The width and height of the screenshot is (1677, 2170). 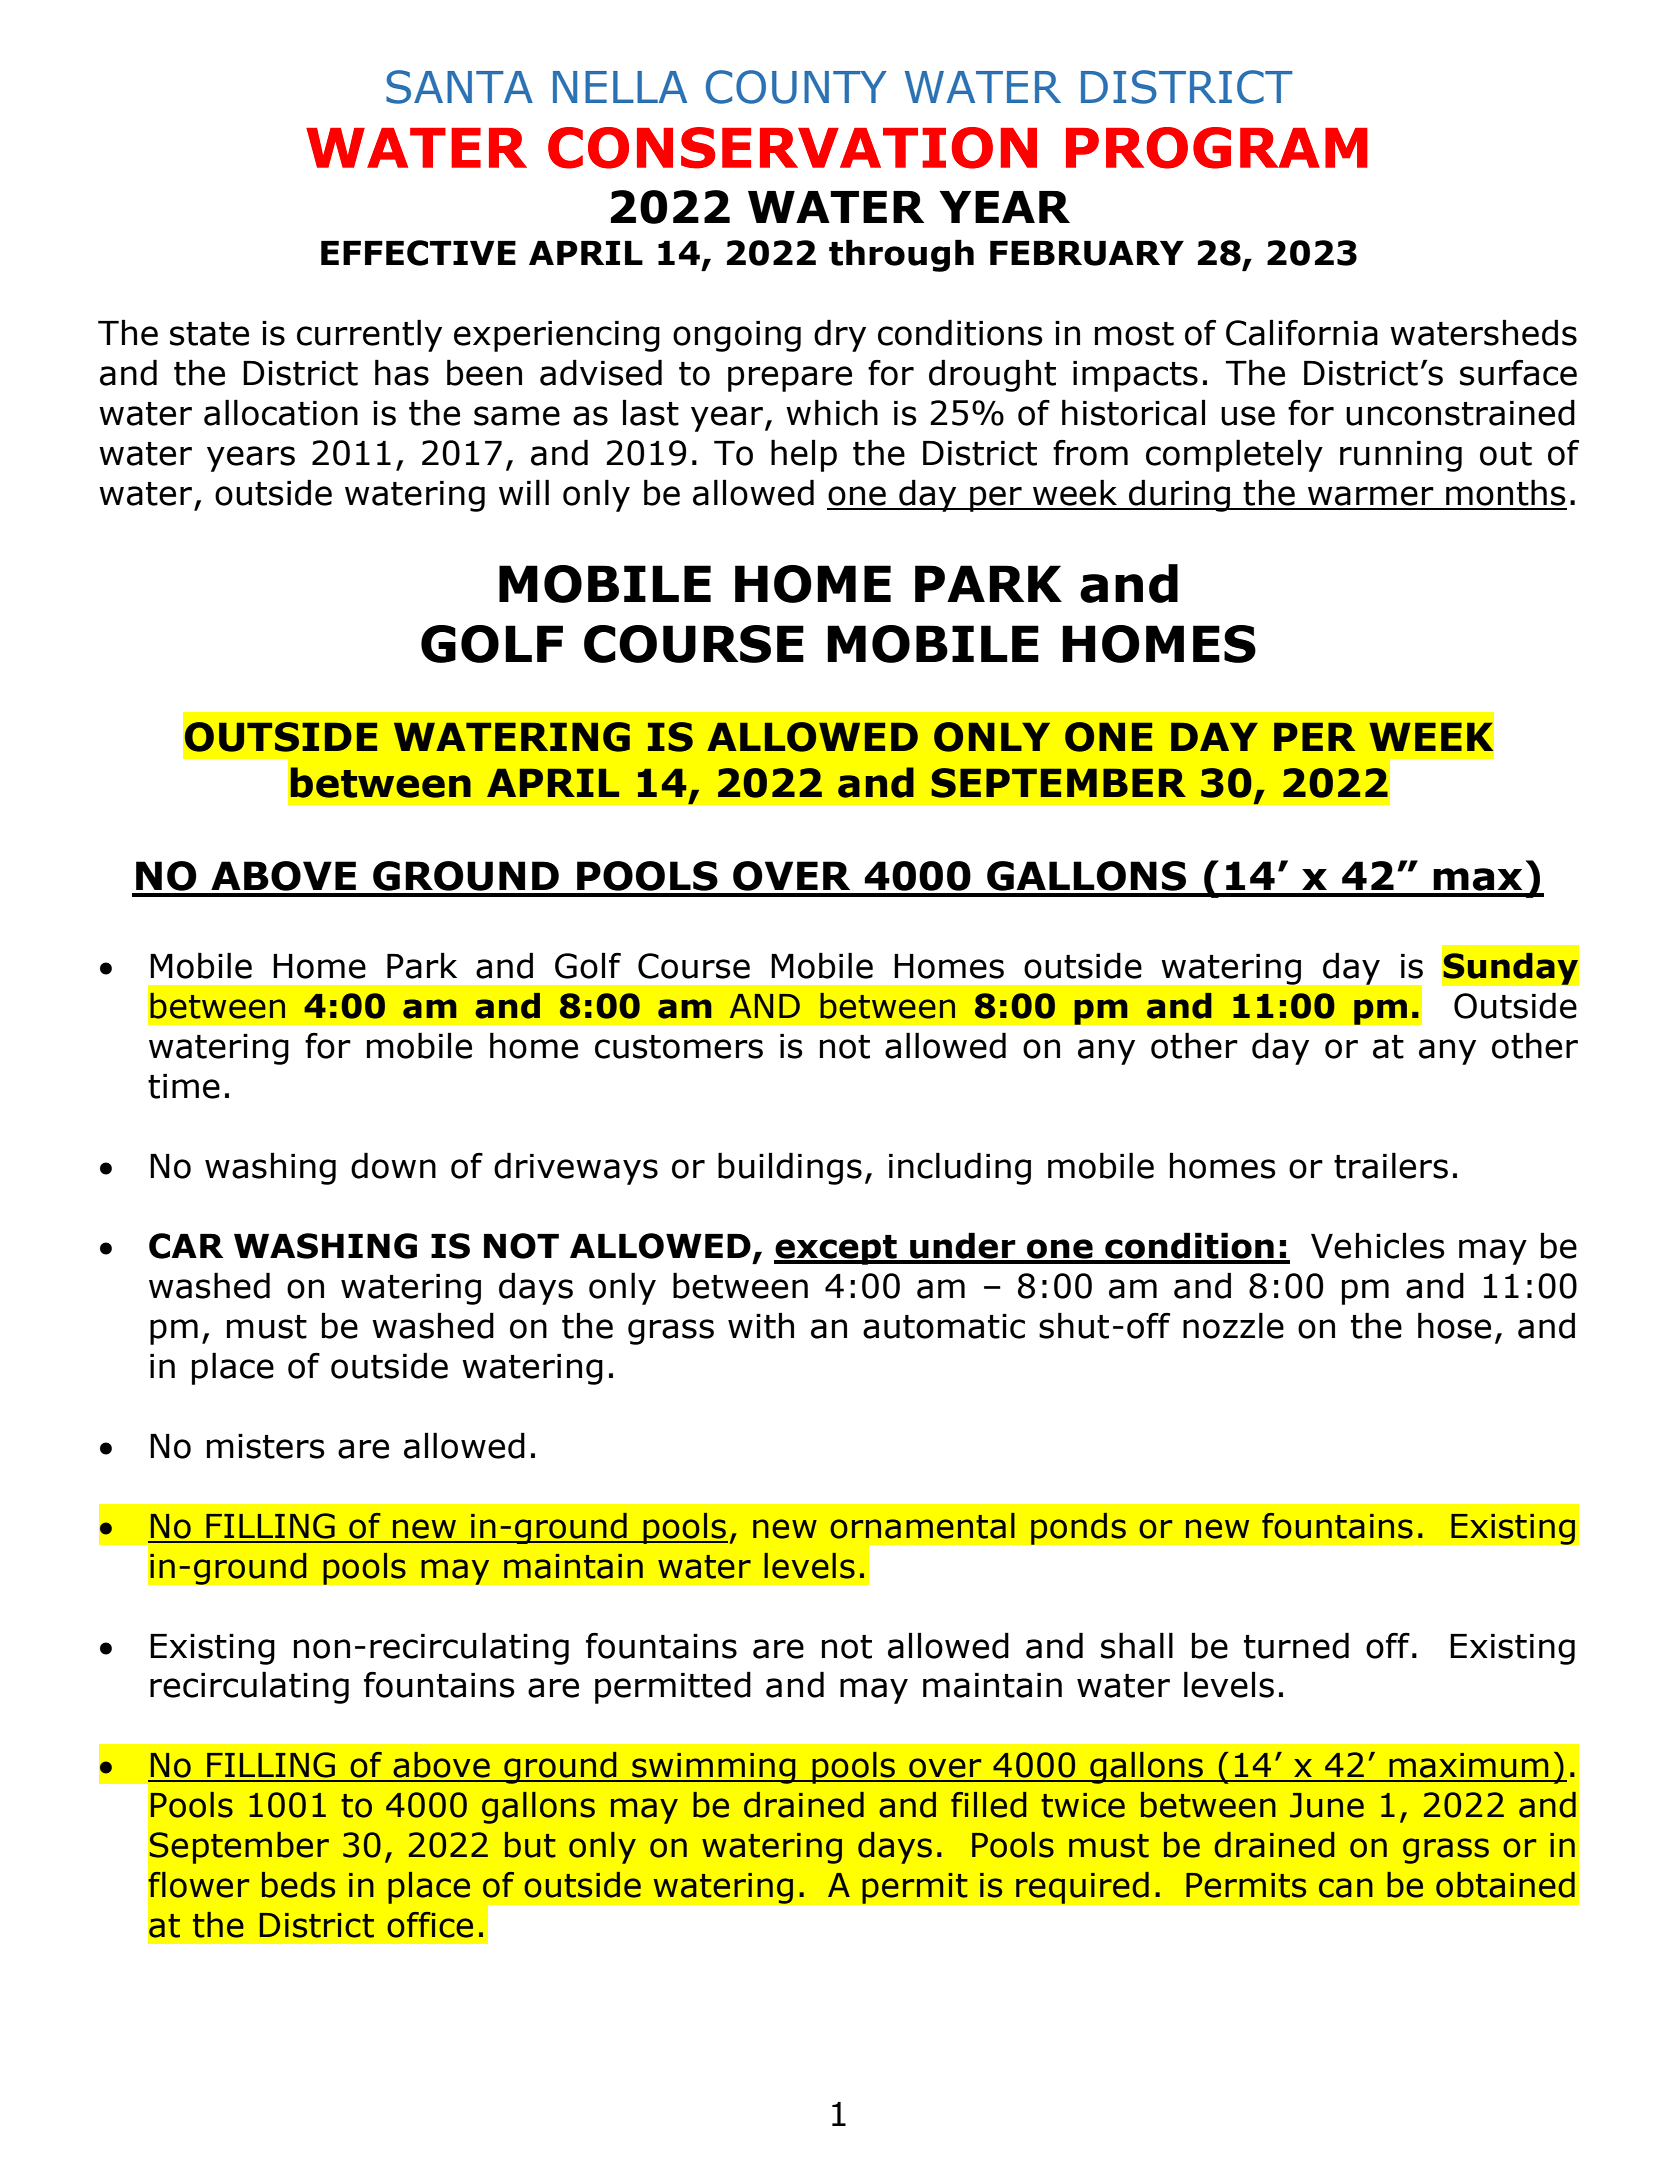 What do you see at coordinates (1391, 1165) in the screenshot?
I see `trailers` at bounding box center [1391, 1165].
